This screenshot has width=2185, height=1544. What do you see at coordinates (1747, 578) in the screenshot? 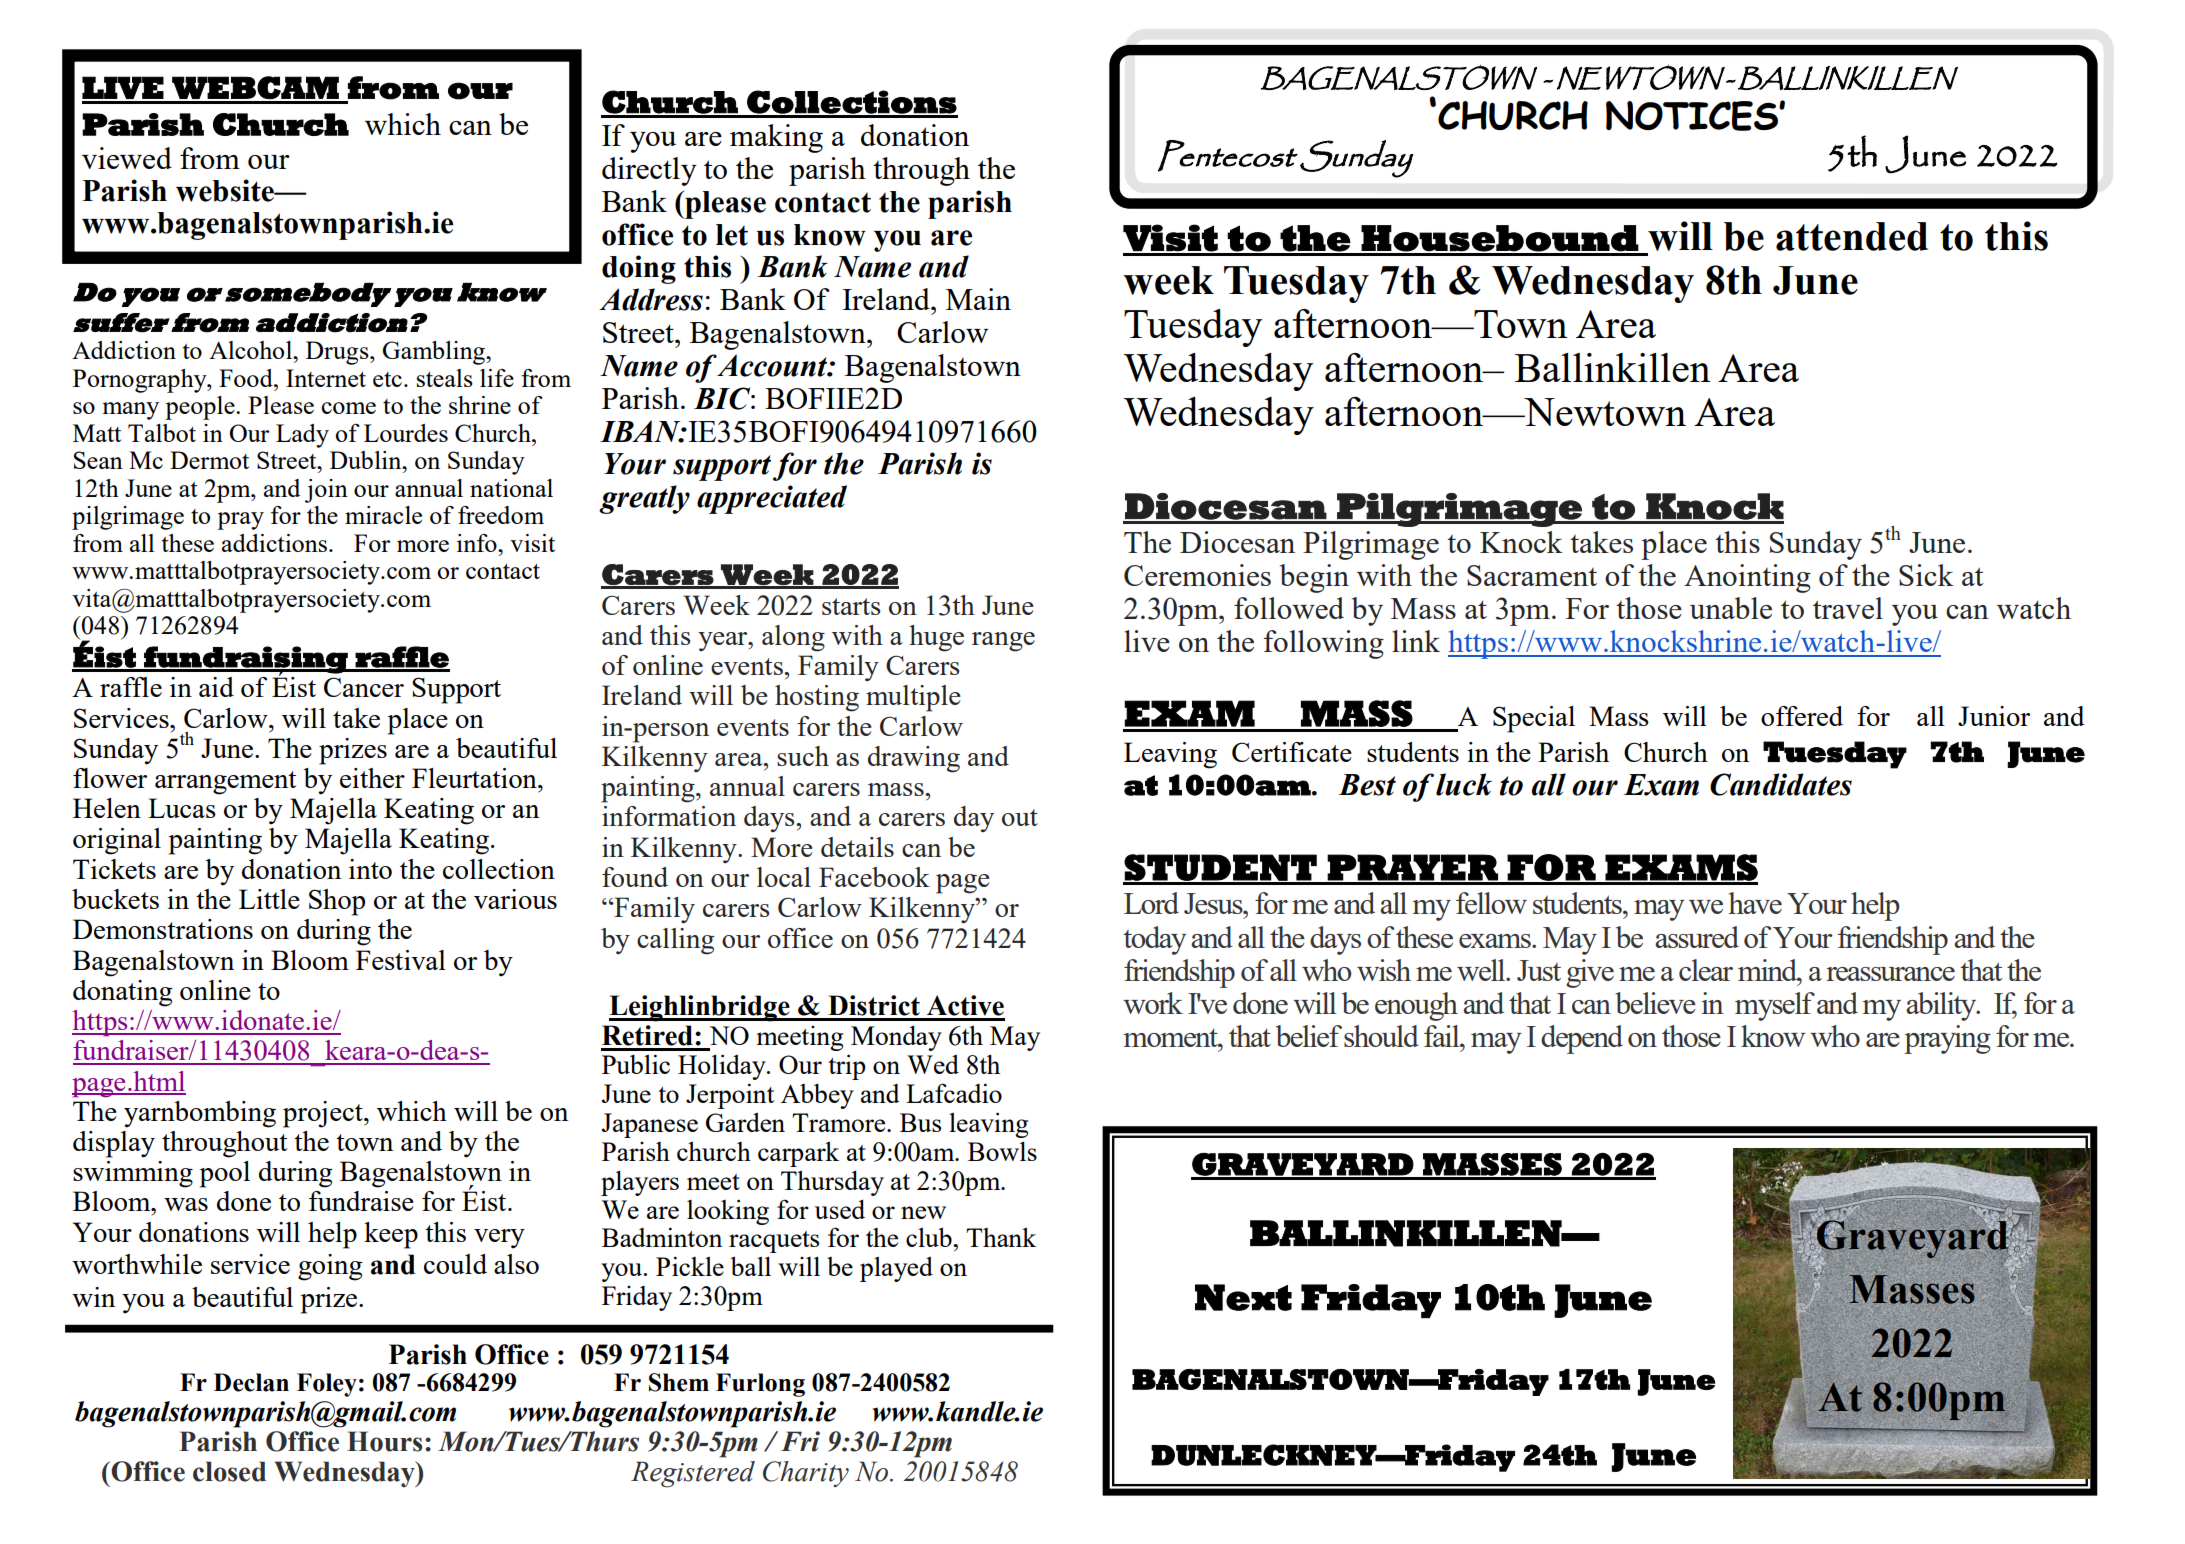
I see `Anointing` at bounding box center [1747, 578].
